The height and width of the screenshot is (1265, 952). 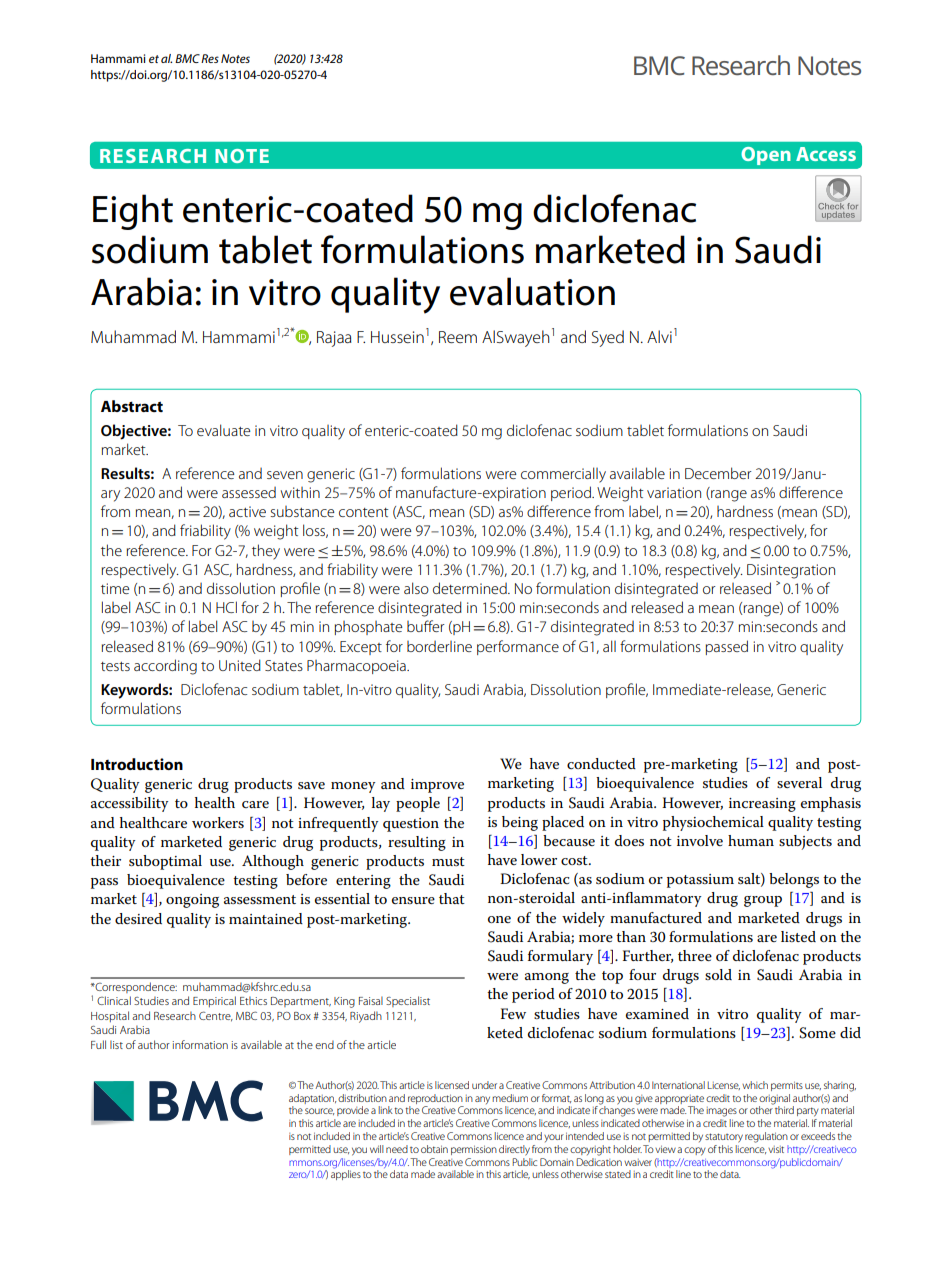 What do you see at coordinates (518, 647) in the screenshot?
I see `performance` at bounding box center [518, 647].
